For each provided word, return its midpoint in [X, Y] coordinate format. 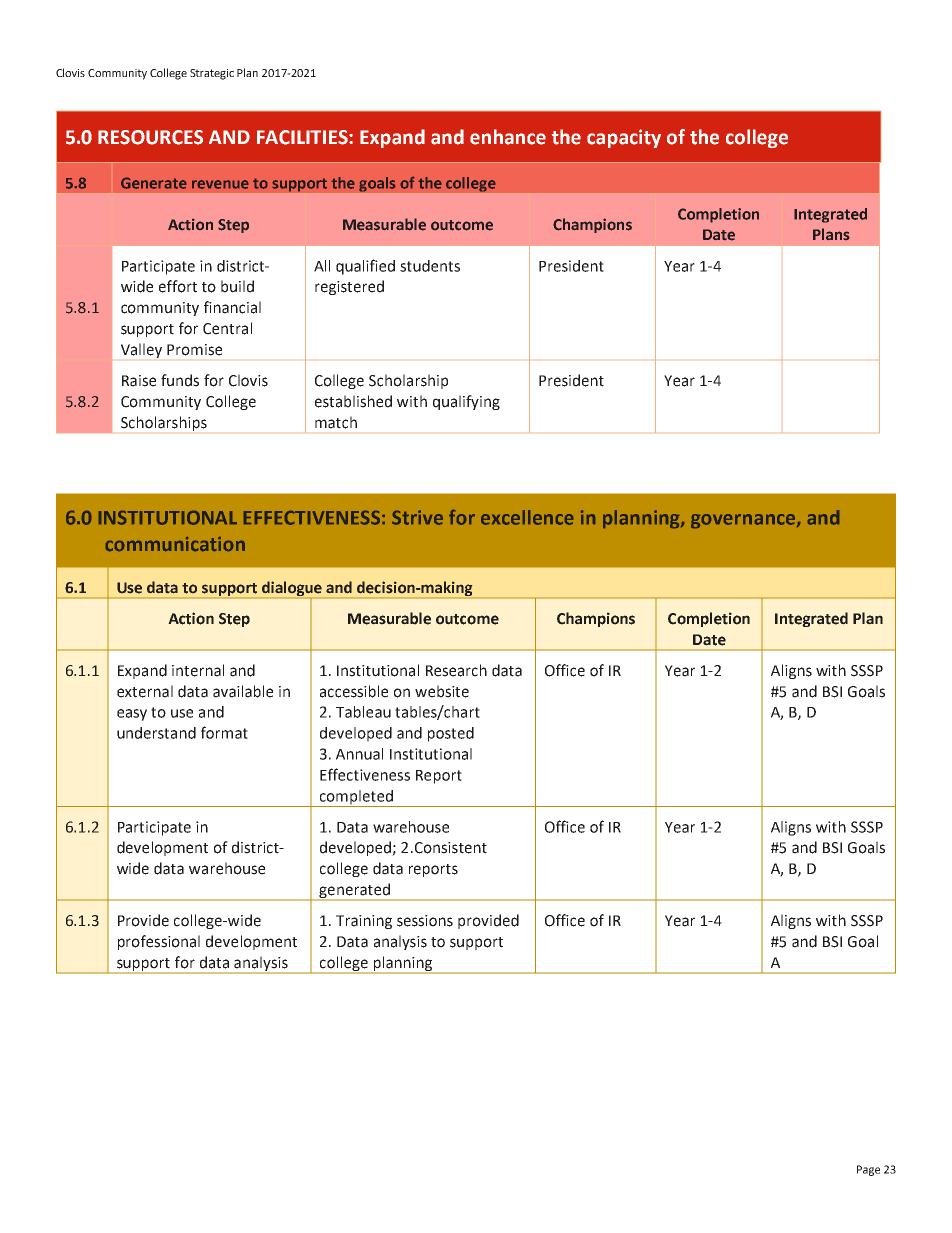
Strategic [212, 74]
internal [198, 670]
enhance [508, 137]
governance [744, 521]
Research [456, 670]
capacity [624, 138]
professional [159, 942]
